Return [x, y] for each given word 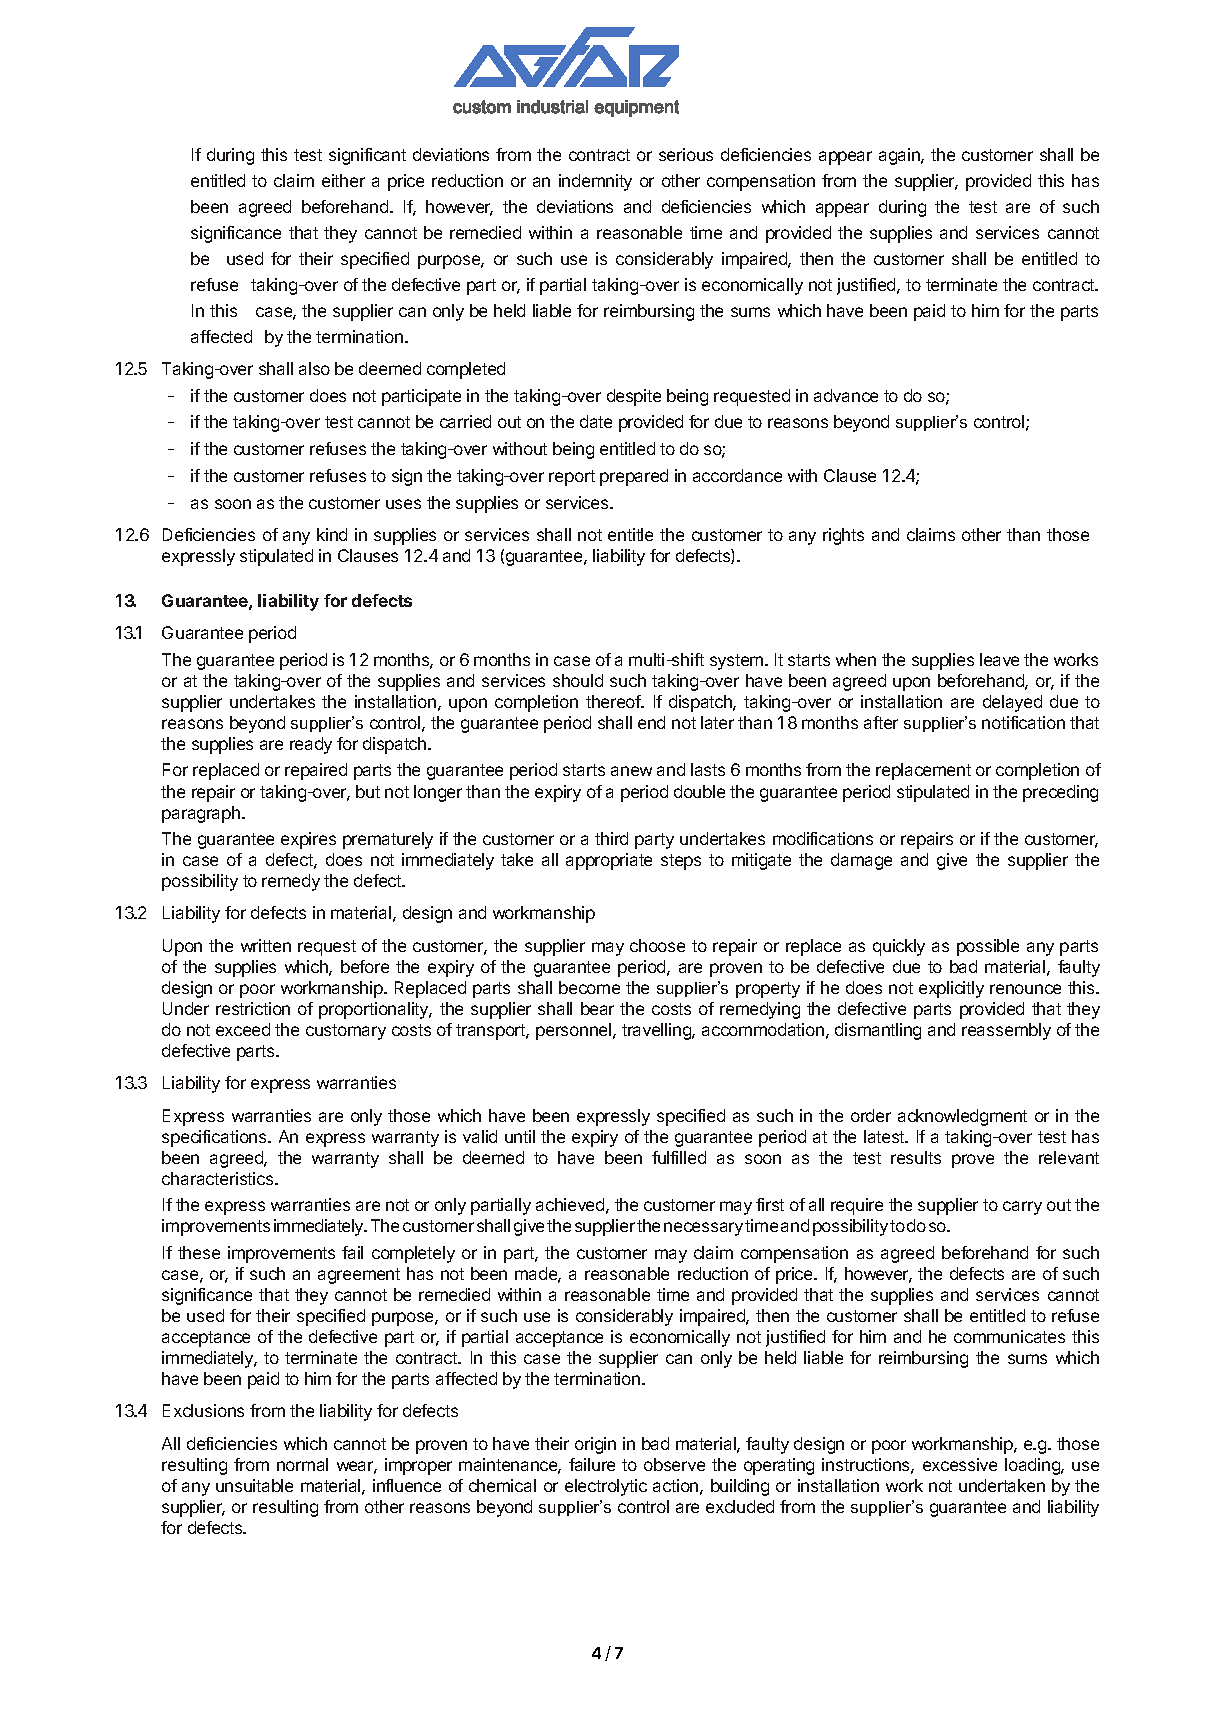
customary [346, 1032]
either [343, 180]
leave [999, 659]
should [578, 680]
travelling [657, 1031]
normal [302, 1464]
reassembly [1006, 1031]
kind [332, 534]
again [900, 156]
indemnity [595, 182]
